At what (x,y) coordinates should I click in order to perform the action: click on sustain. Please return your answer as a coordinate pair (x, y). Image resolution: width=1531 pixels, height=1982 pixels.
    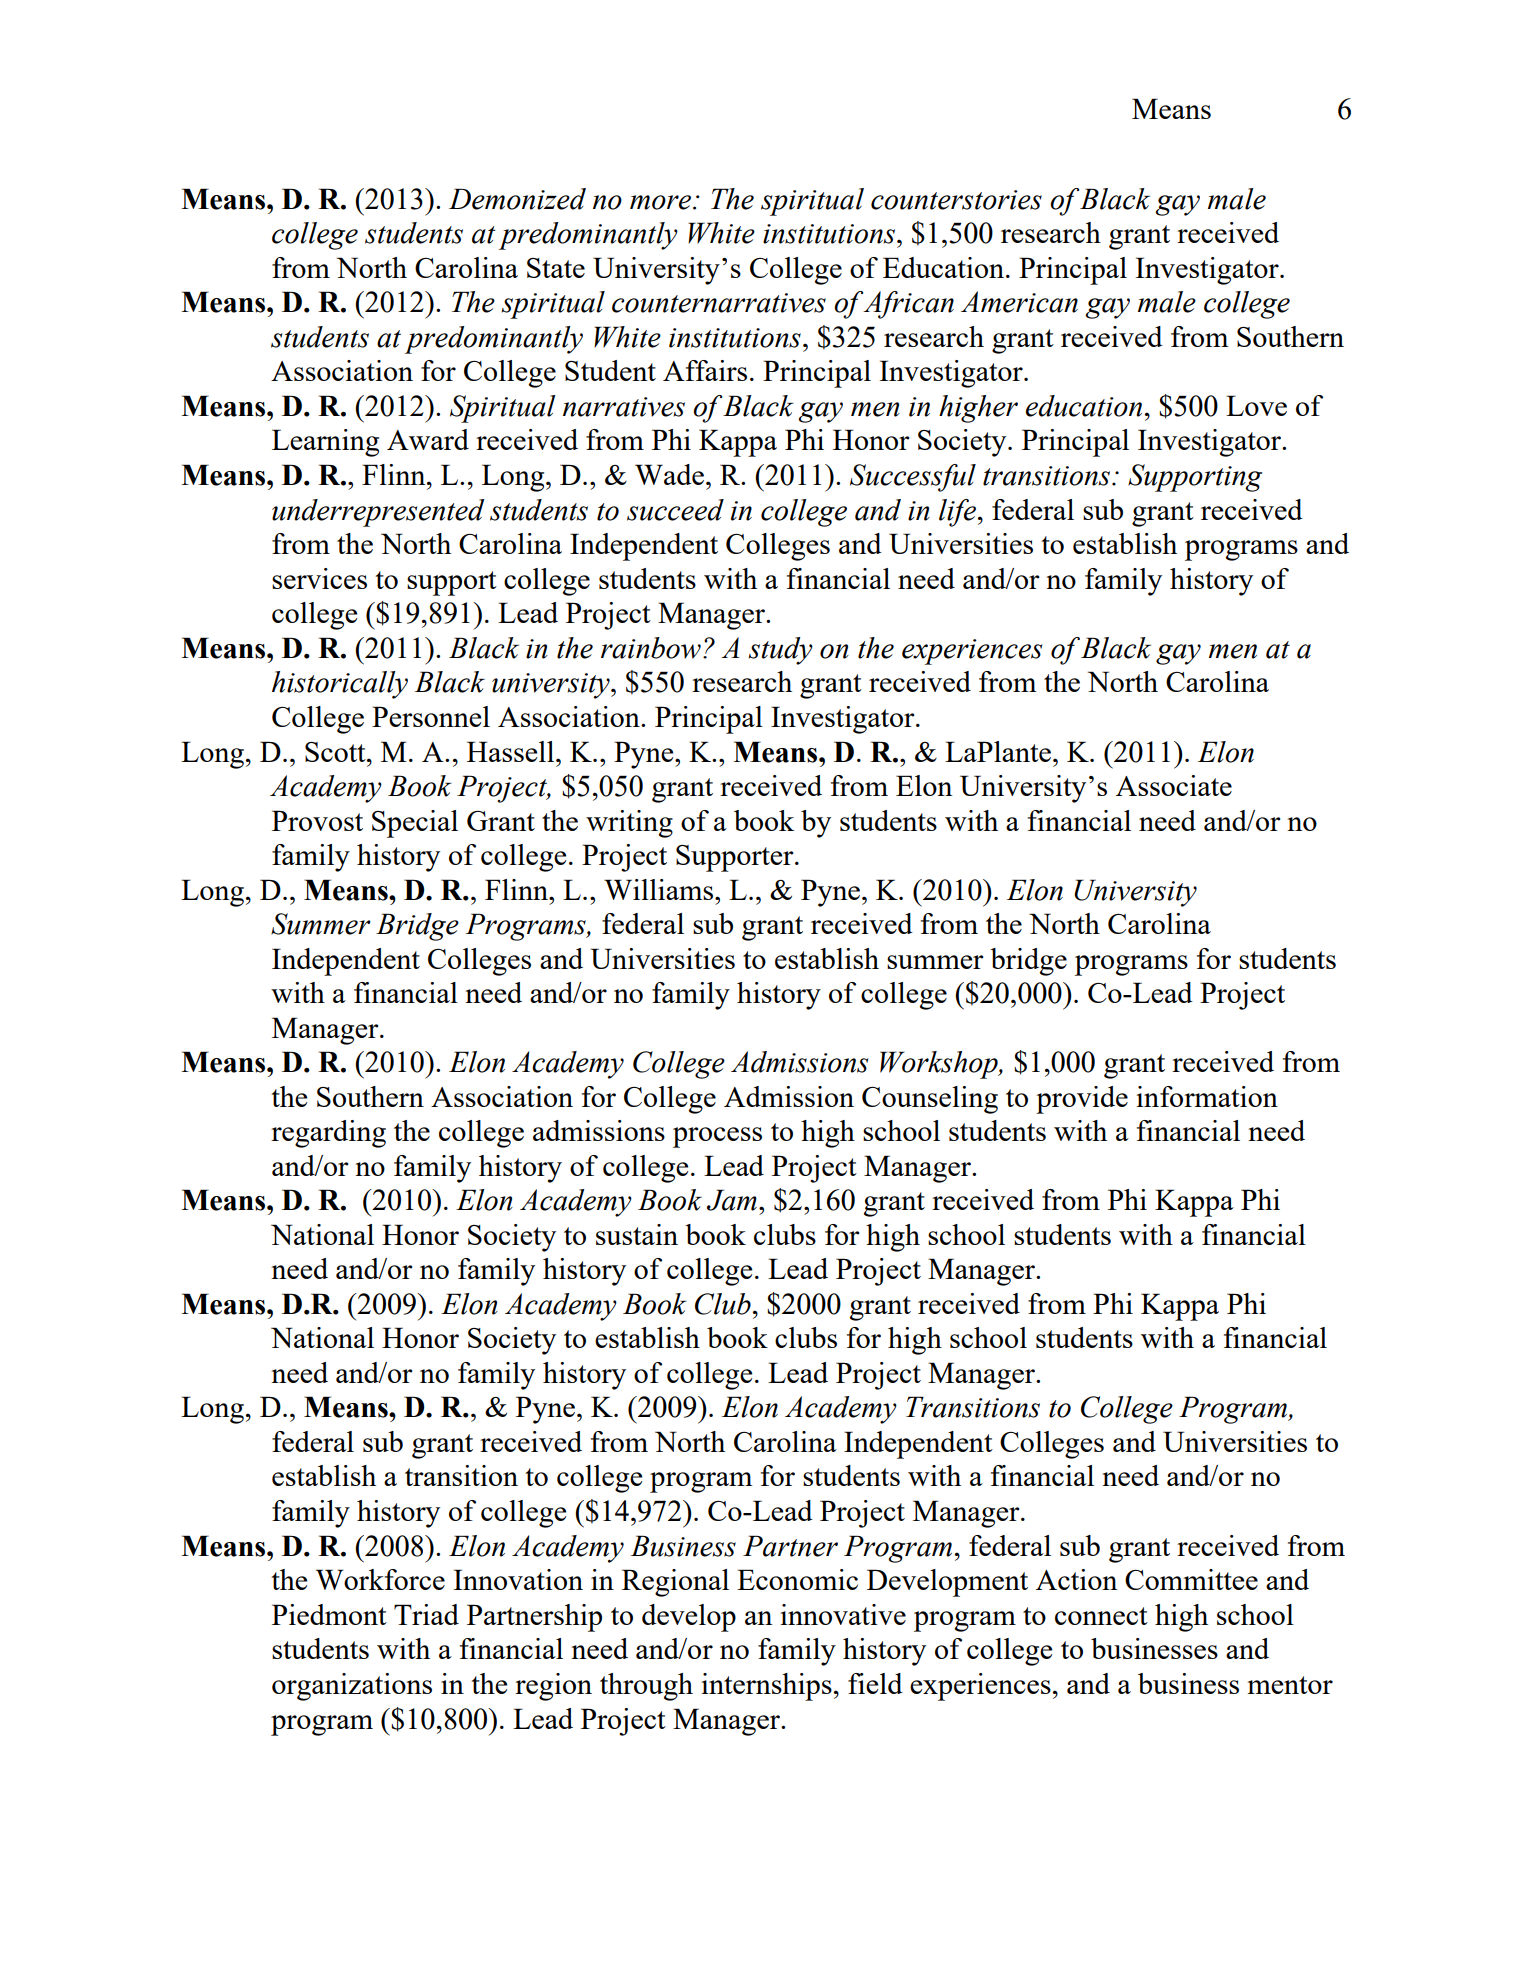
    Looking at the image, I should click on (637, 1234).
